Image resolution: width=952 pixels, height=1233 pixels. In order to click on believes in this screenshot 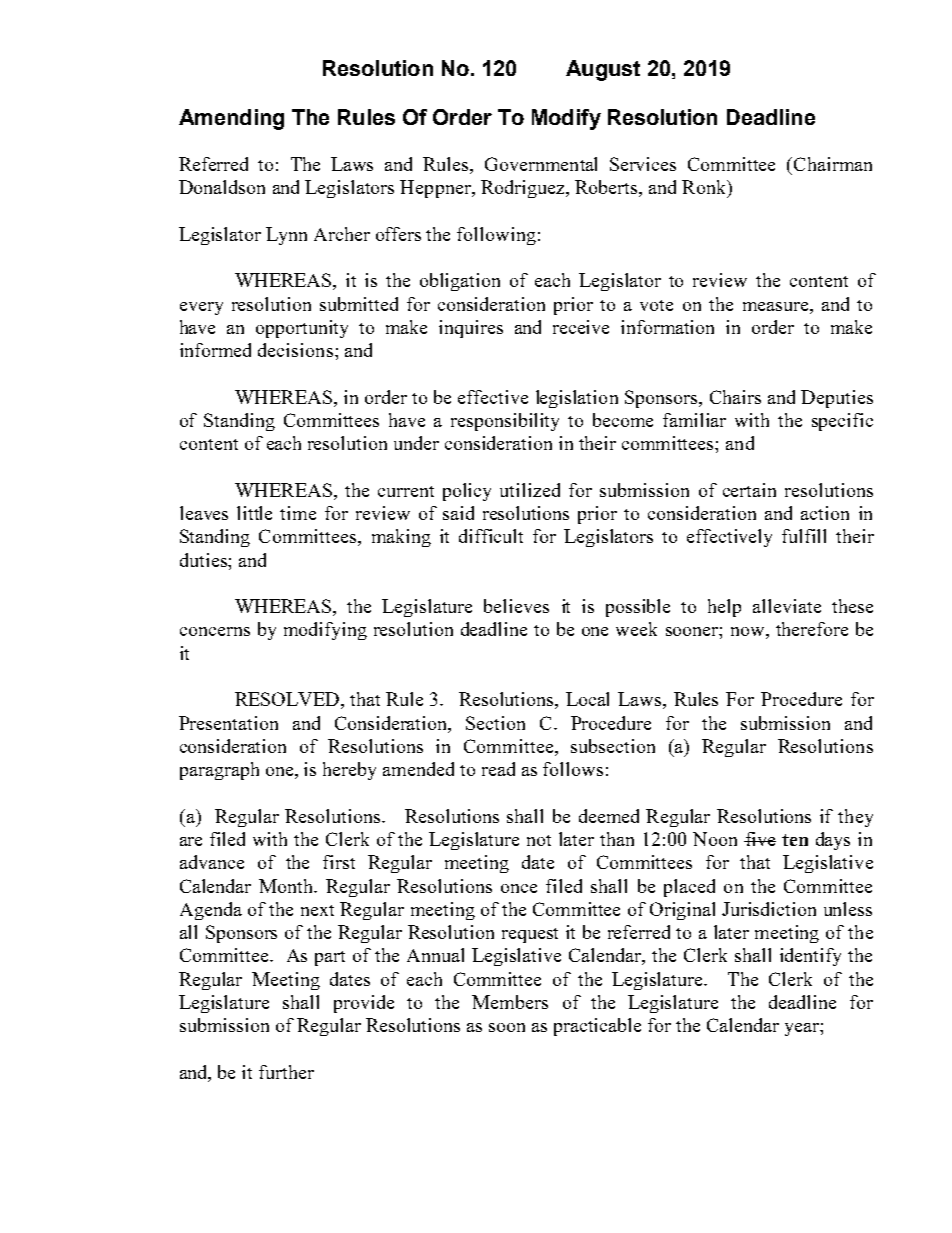, I will do `click(516, 606)`.
